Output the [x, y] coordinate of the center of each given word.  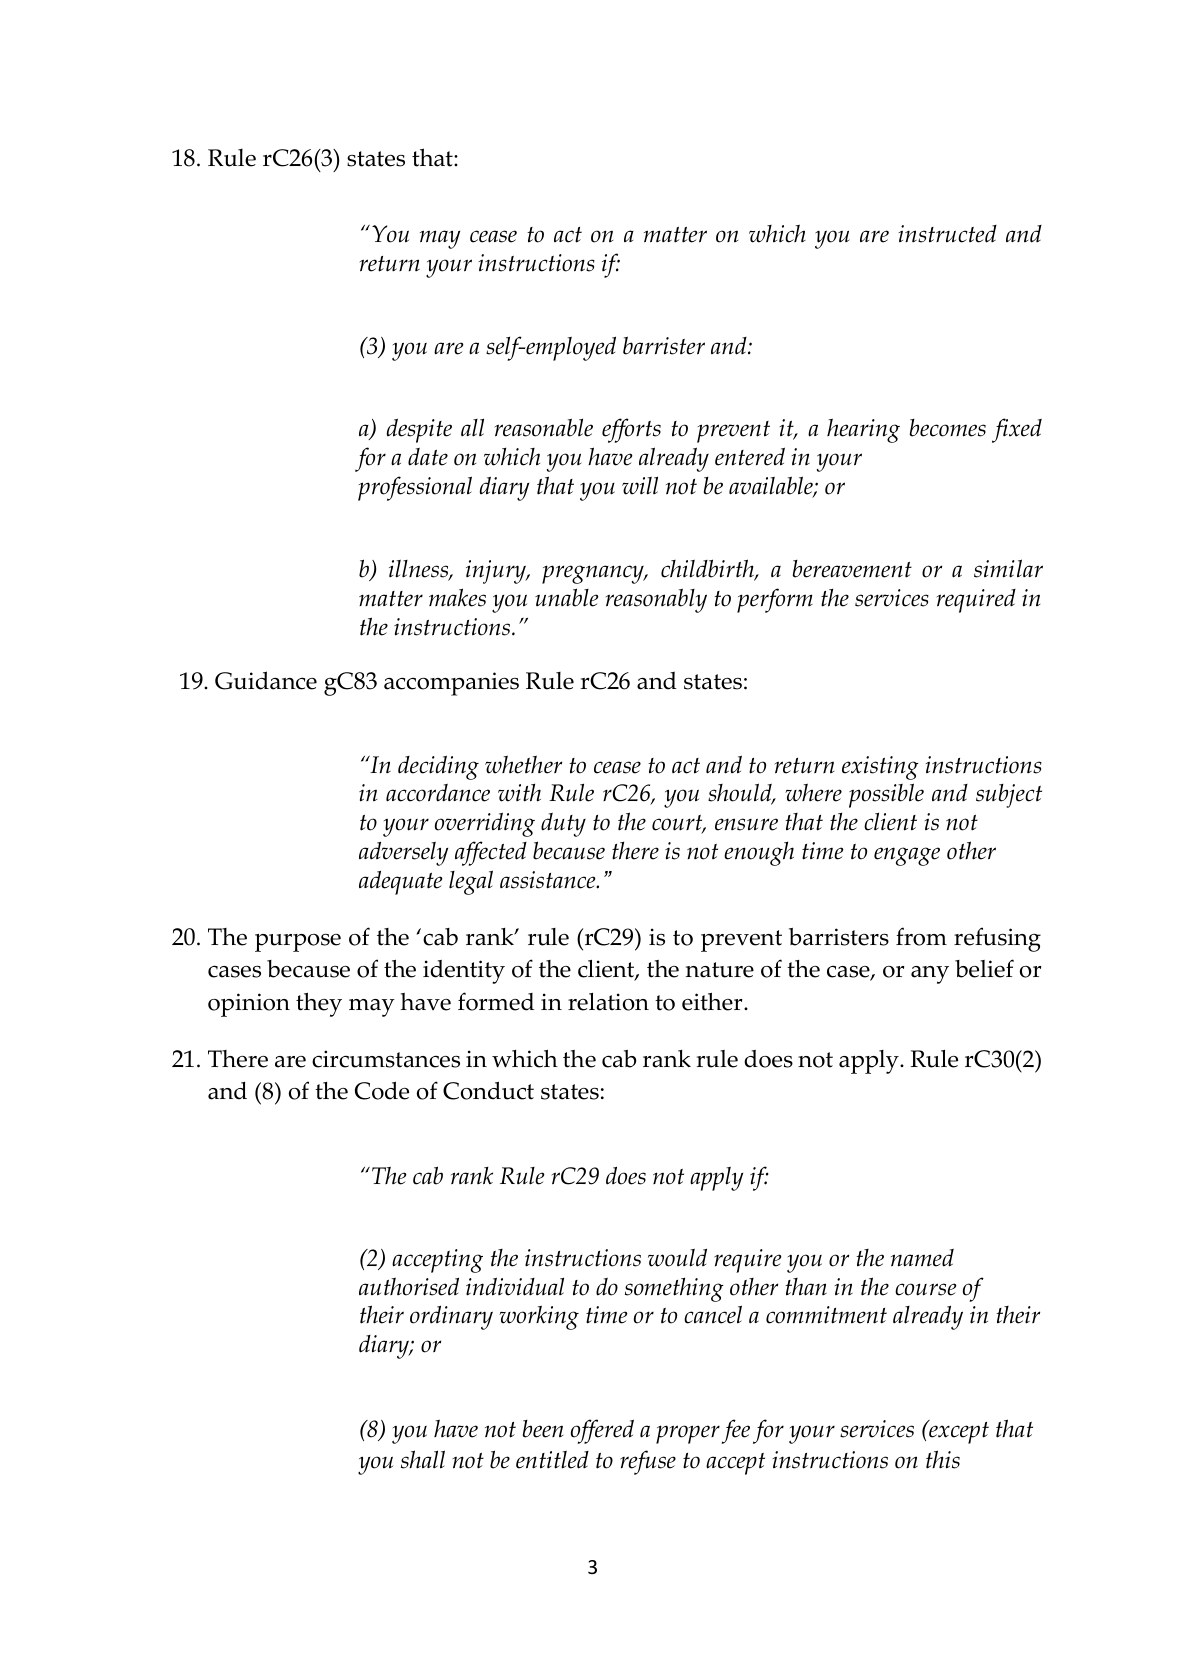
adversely [403, 854]
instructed [947, 234]
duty [563, 825]
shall [423, 1459]
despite [419, 430]
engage [907, 856]
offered [602, 1431]
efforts [631, 430]
